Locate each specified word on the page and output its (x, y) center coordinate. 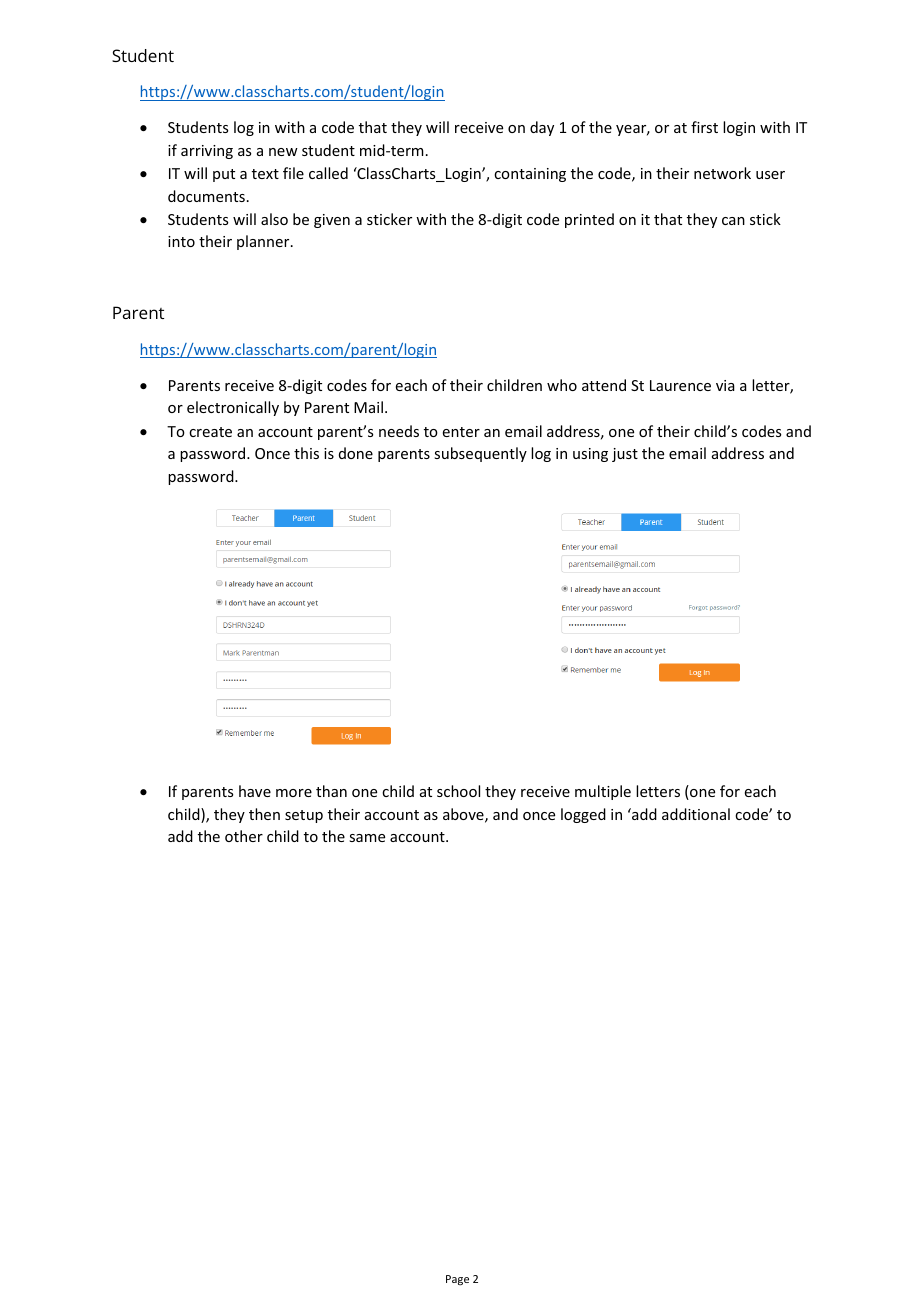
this (306, 453)
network (722, 173)
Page (457, 1280)
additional (696, 814)
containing (530, 175)
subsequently (480, 454)
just (625, 455)
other (244, 836)
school (458, 791)
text (265, 174)
